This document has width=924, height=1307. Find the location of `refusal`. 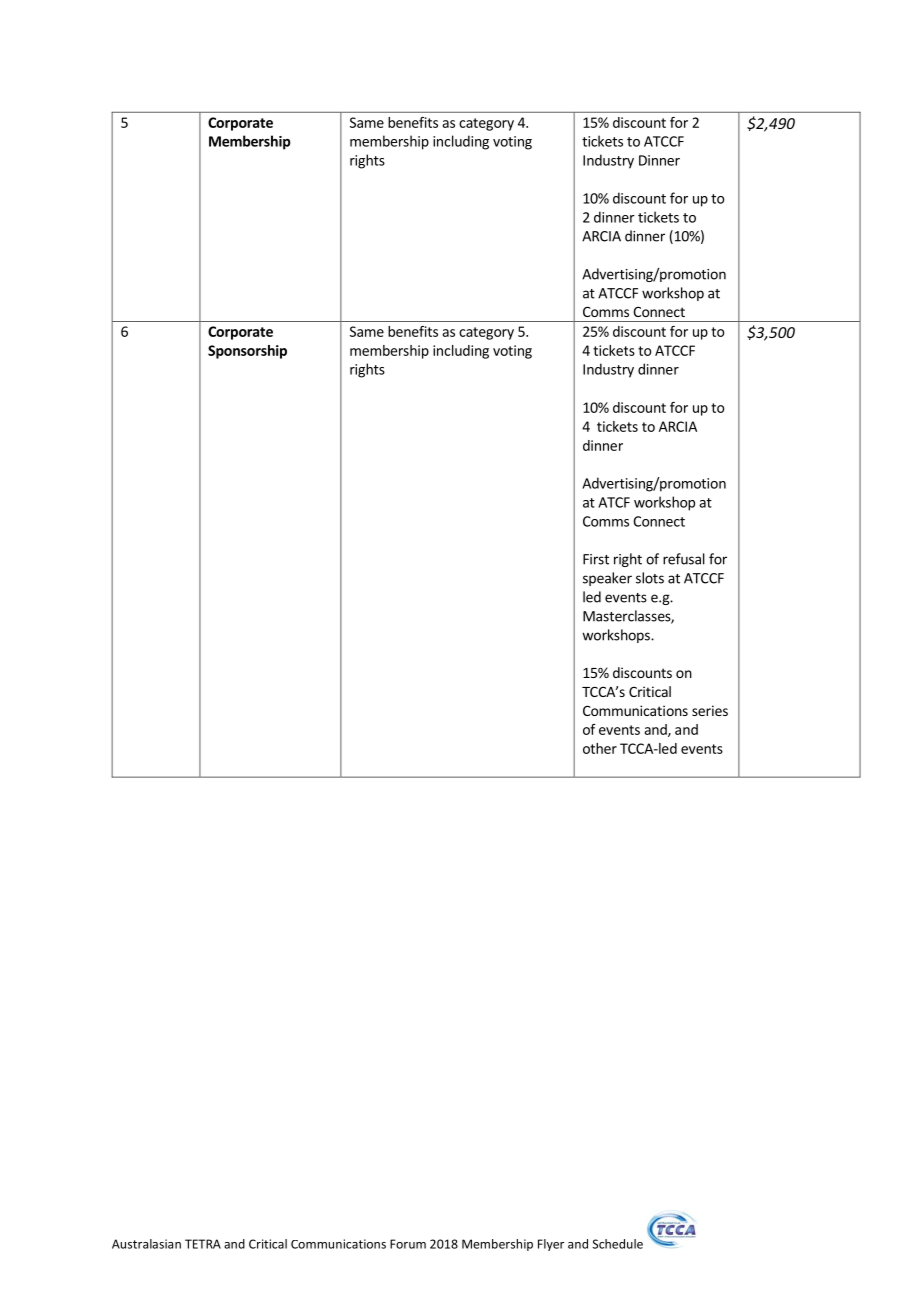

refusal is located at coordinates (684, 559).
